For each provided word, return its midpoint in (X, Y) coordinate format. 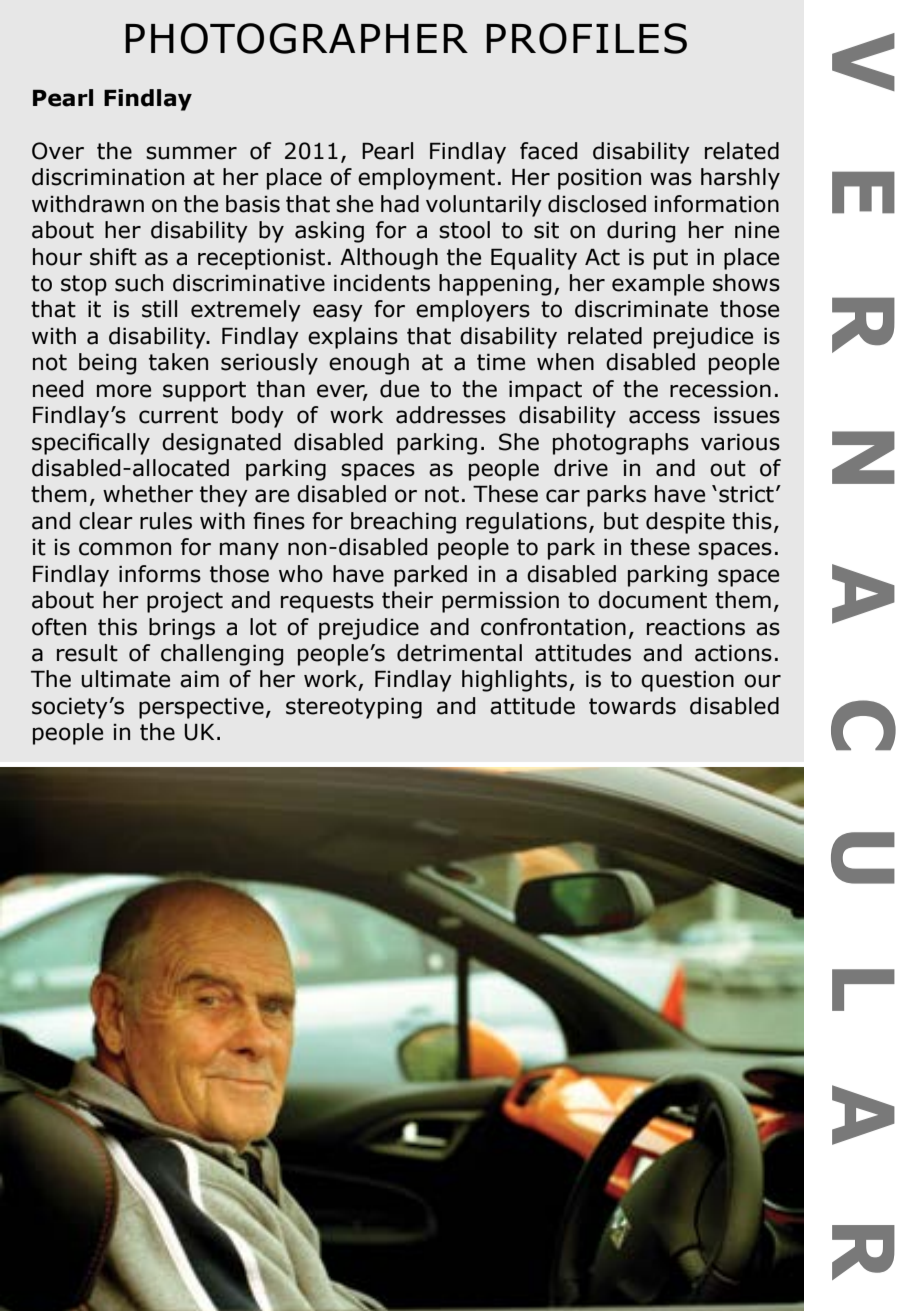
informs (160, 574)
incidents (382, 283)
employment (426, 179)
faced (548, 151)
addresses (451, 415)
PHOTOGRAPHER (296, 38)
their (407, 600)
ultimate (125, 679)
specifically (91, 444)
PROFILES (586, 38)
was (671, 179)
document (652, 600)
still (159, 309)
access (664, 417)
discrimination (108, 177)
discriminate (641, 309)
